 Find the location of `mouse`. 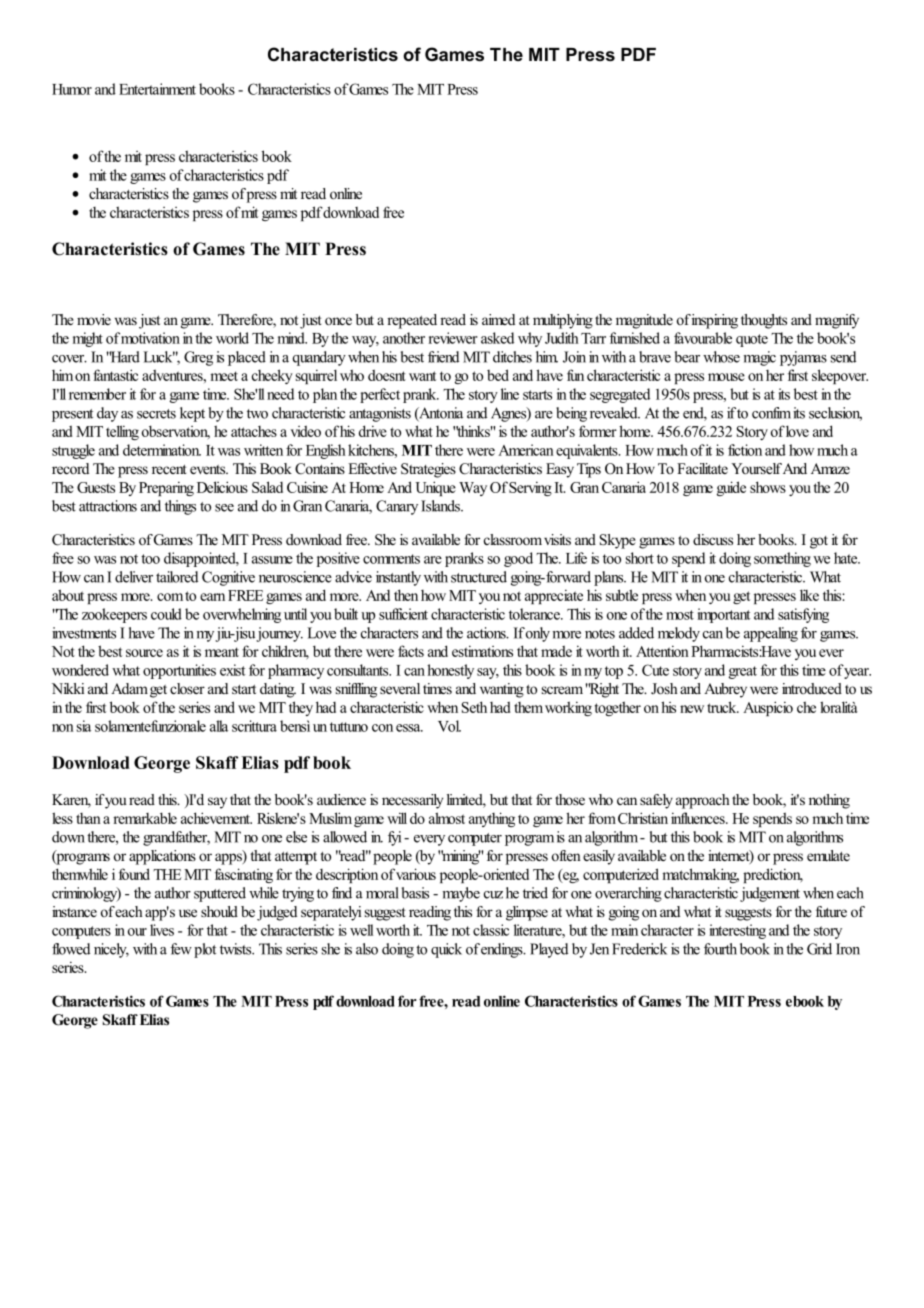

mouse is located at coordinates (726, 377).
